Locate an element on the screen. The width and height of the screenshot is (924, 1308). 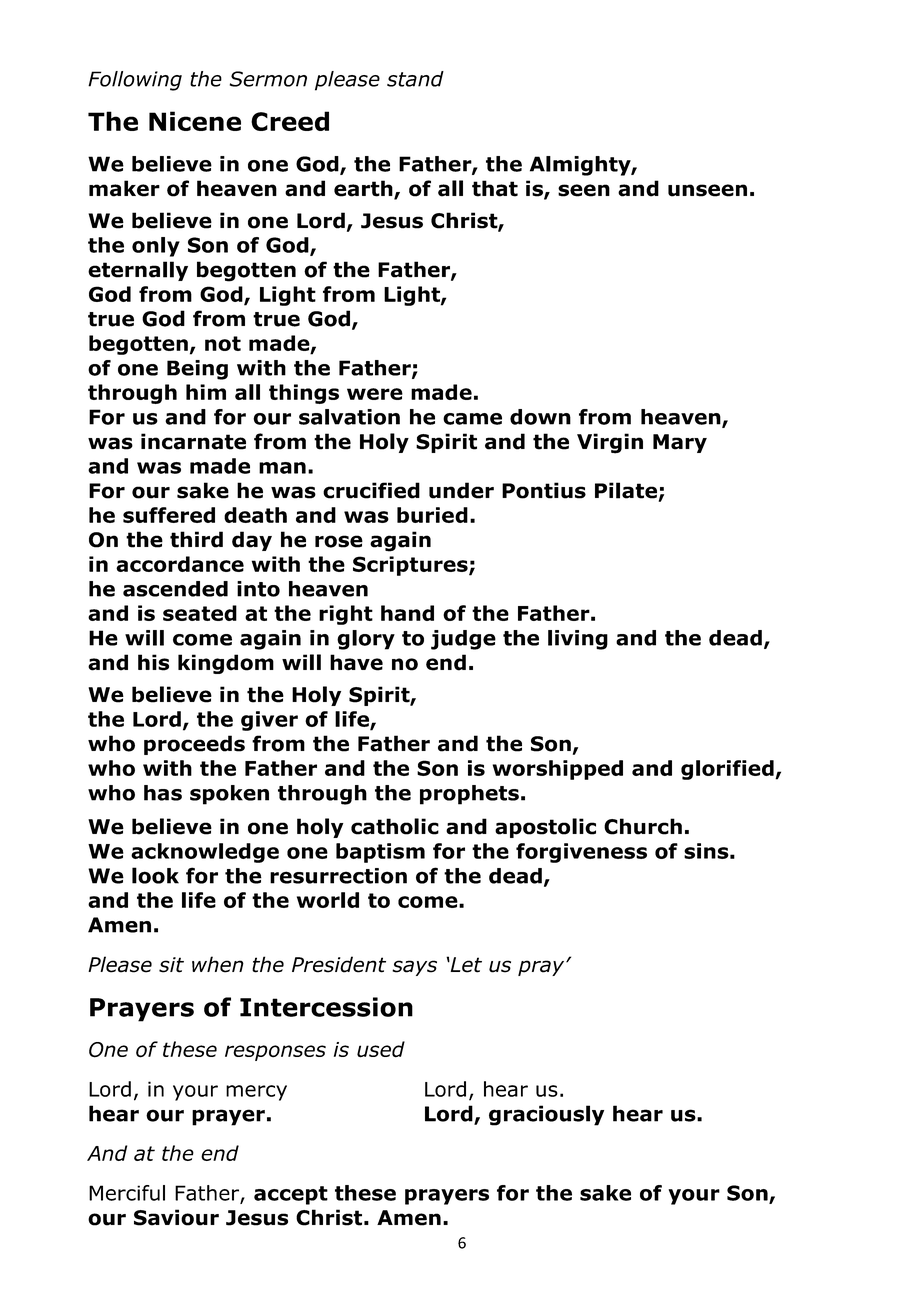
living is located at coordinates (578, 640).
